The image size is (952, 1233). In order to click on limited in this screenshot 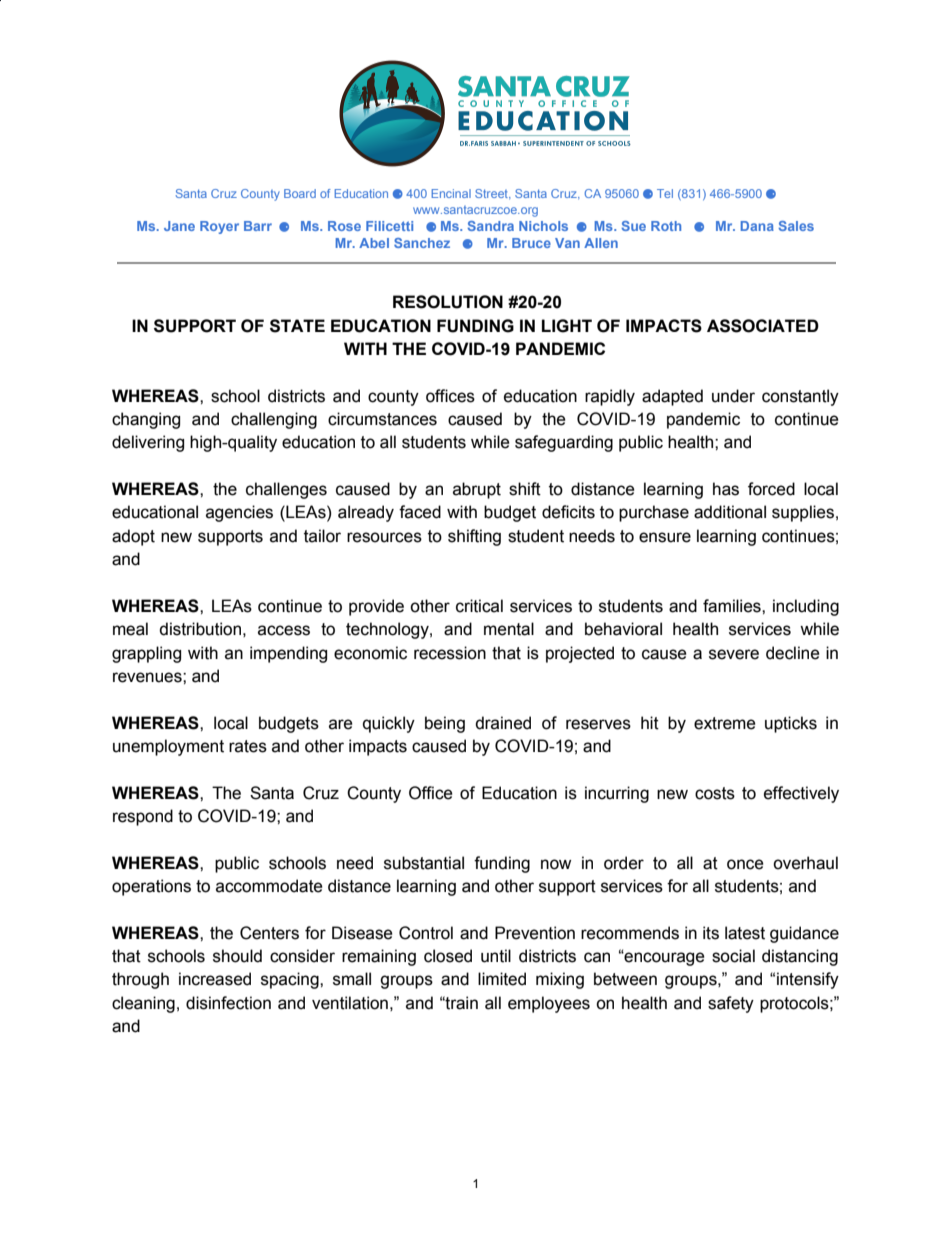, I will do `click(502, 979)`.
